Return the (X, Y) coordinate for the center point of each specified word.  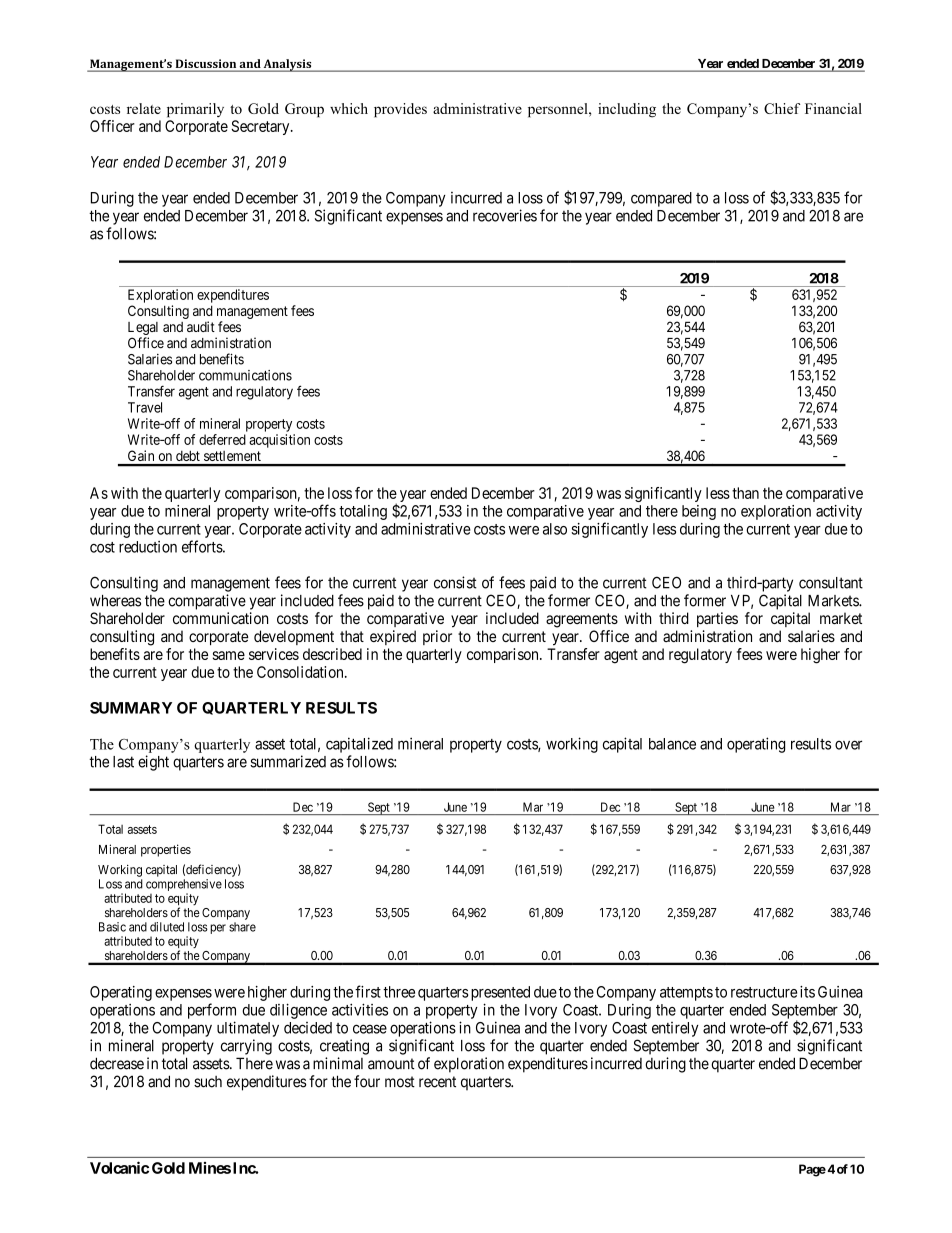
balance (672, 744)
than (745, 493)
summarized (288, 761)
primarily (195, 110)
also (555, 529)
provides (400, 110)
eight (153, 763)
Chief (782, 108)
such (208, 1082)
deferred (222, 439)
